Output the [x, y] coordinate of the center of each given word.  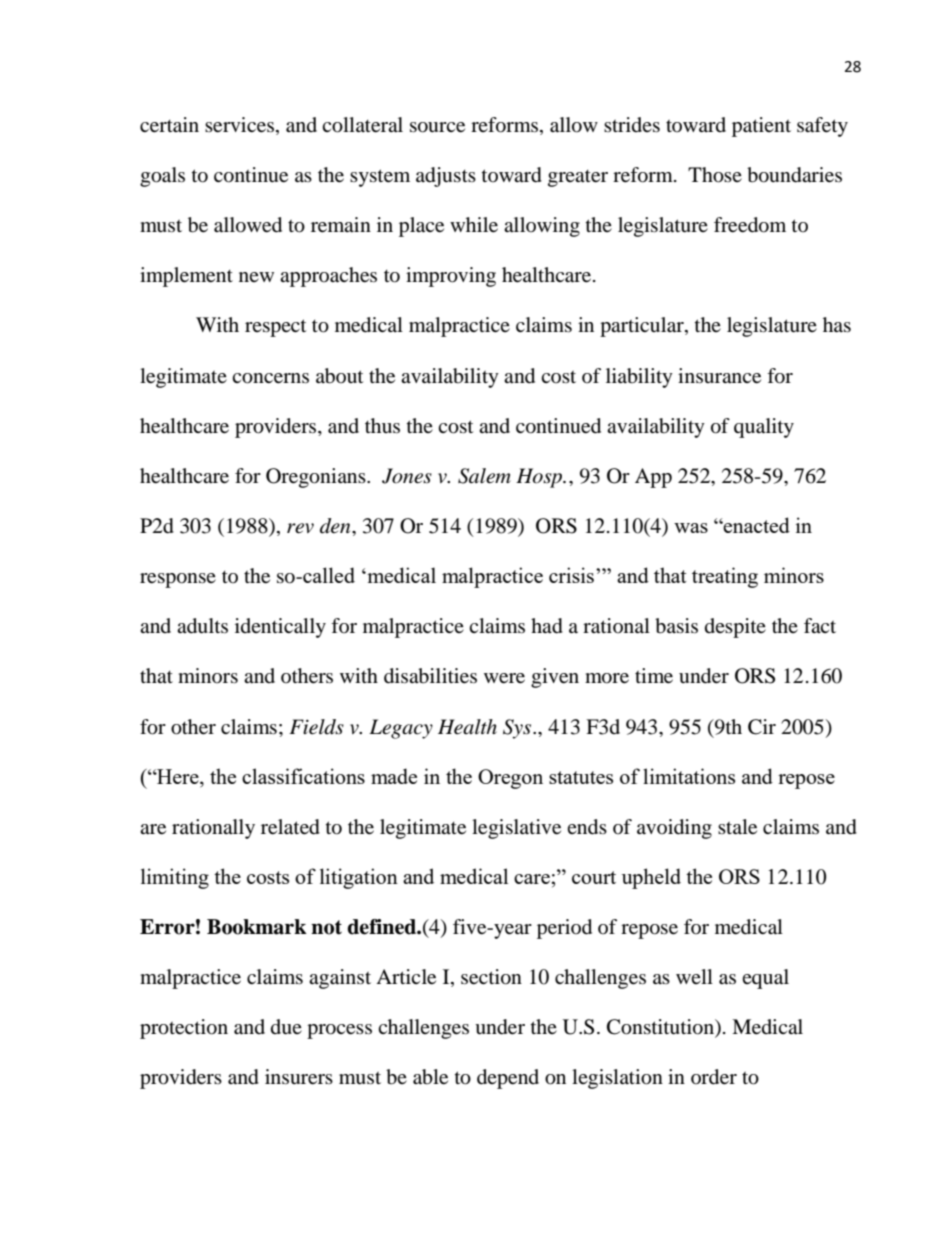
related [290, 827]
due [286, 1027]
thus [382, 425]
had [547, 626]
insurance [719, 376]
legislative [516, 829]
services [239, 125]
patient [761, 127]
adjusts [446, 177]
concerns [270, 378]
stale [737, 827]
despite [735, 628]
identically [280, 628]
